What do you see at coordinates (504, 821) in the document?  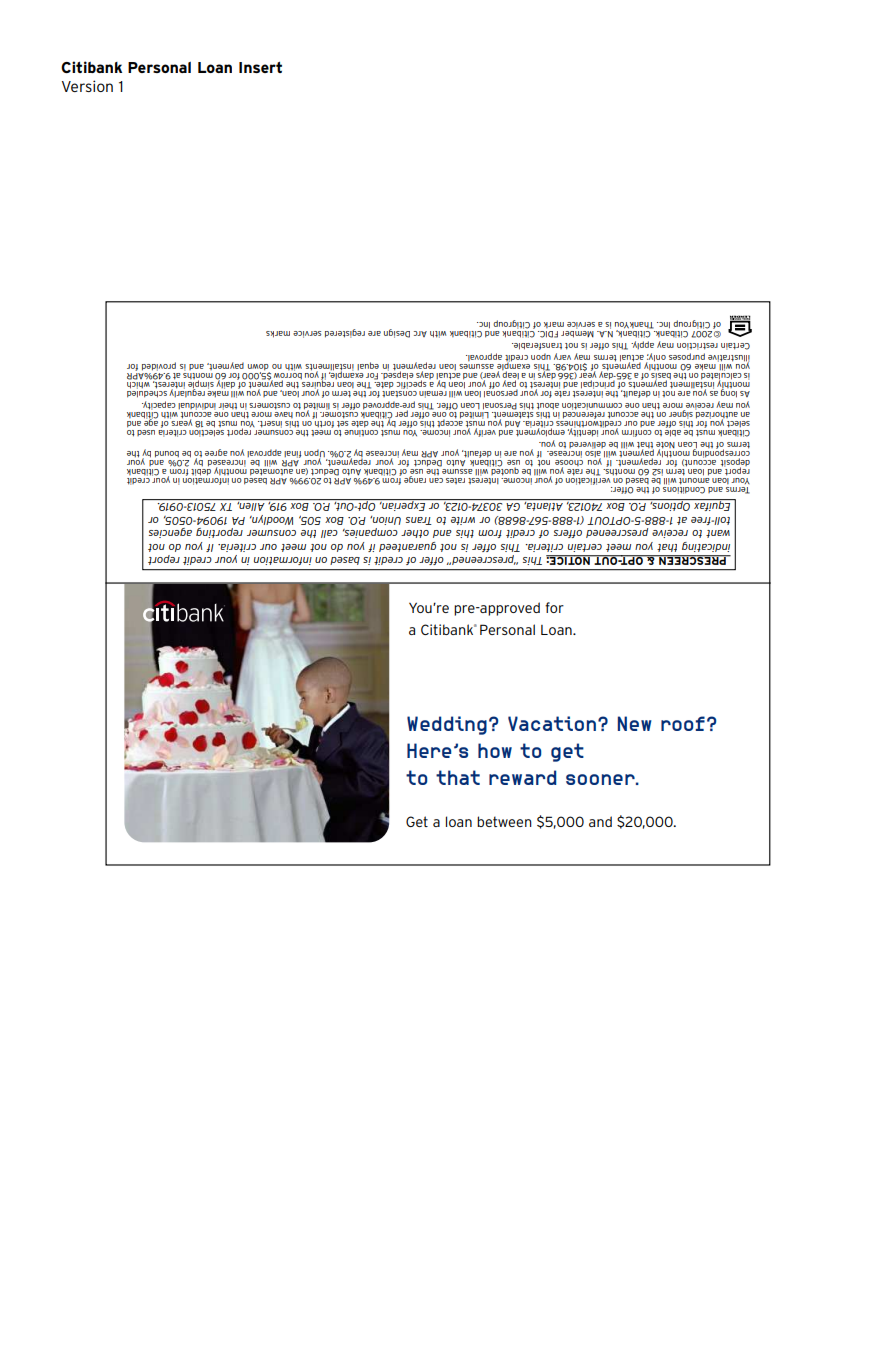 I see `between` at bounding box center [504, 821].
